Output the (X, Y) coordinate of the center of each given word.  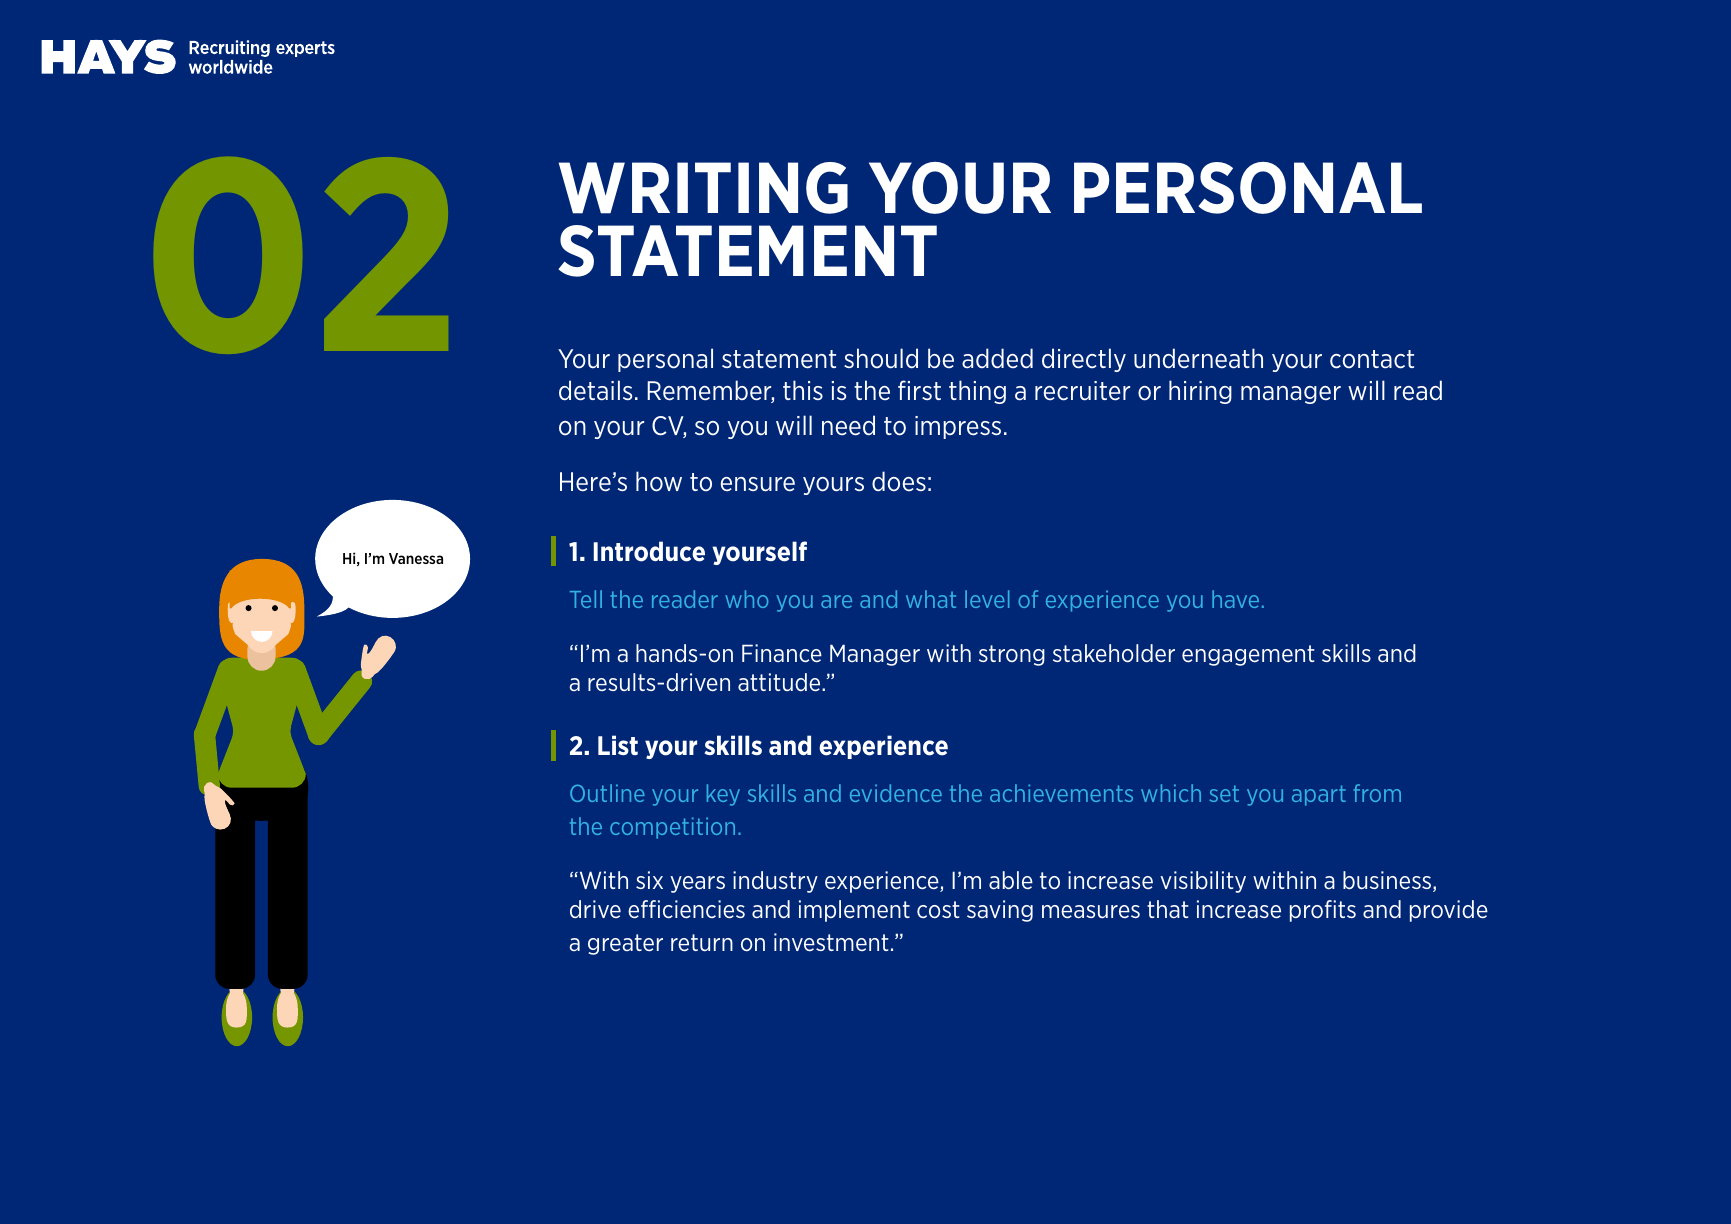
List (618, 745)
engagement (1248, 655)
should (881, 358)
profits (1323, 911)
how (659, 481)
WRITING (703, 188)
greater (625, 944)
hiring (1200, 392)
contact (1372, 359)
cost (938, 909)
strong (1012, 655)
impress (958, 427)
